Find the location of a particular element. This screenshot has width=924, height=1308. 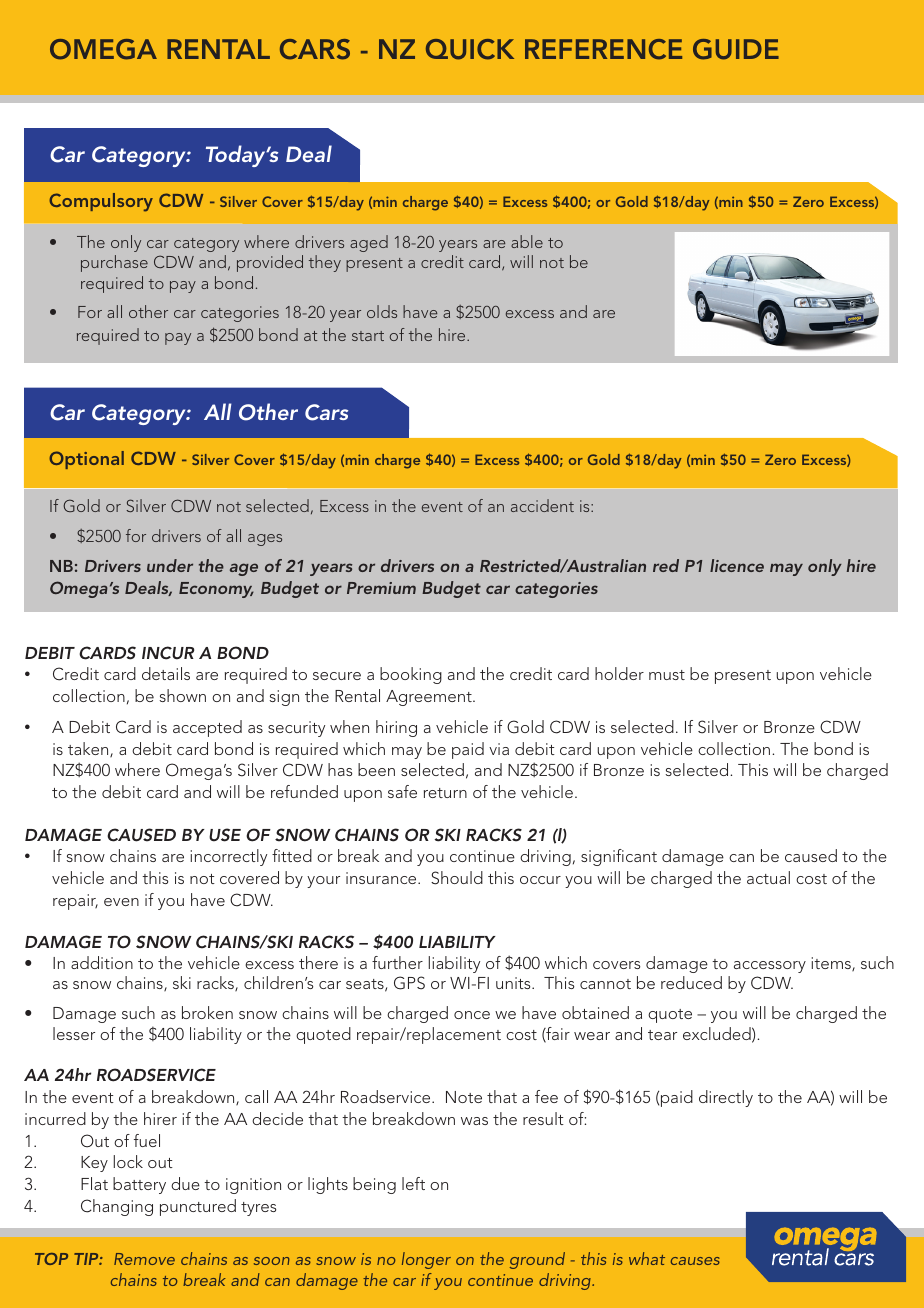

GUIDE is located at coordinates (736, 49).
